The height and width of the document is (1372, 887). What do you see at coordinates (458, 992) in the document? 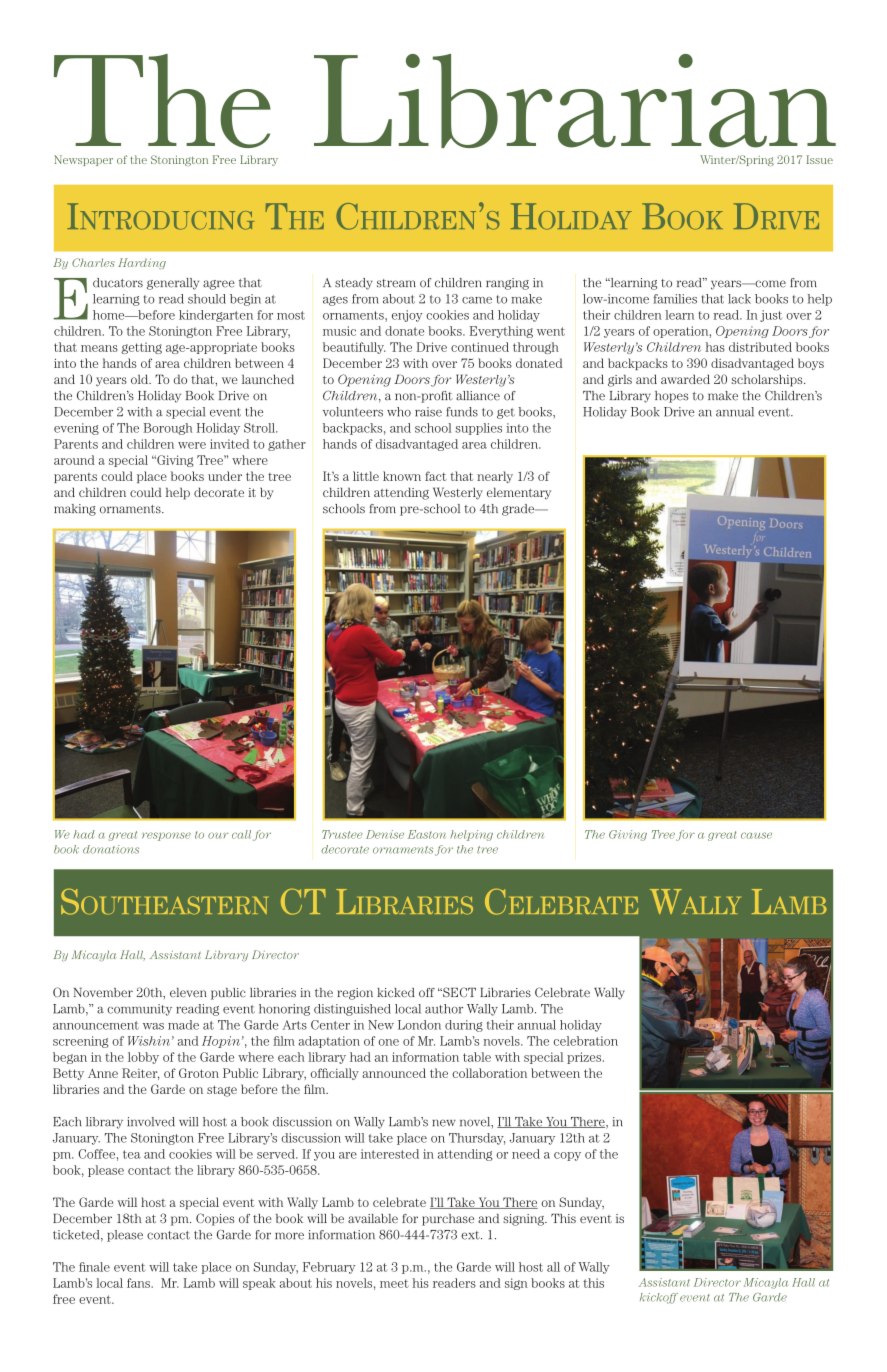
I see `SECT` at bounding box center [458, 992].
